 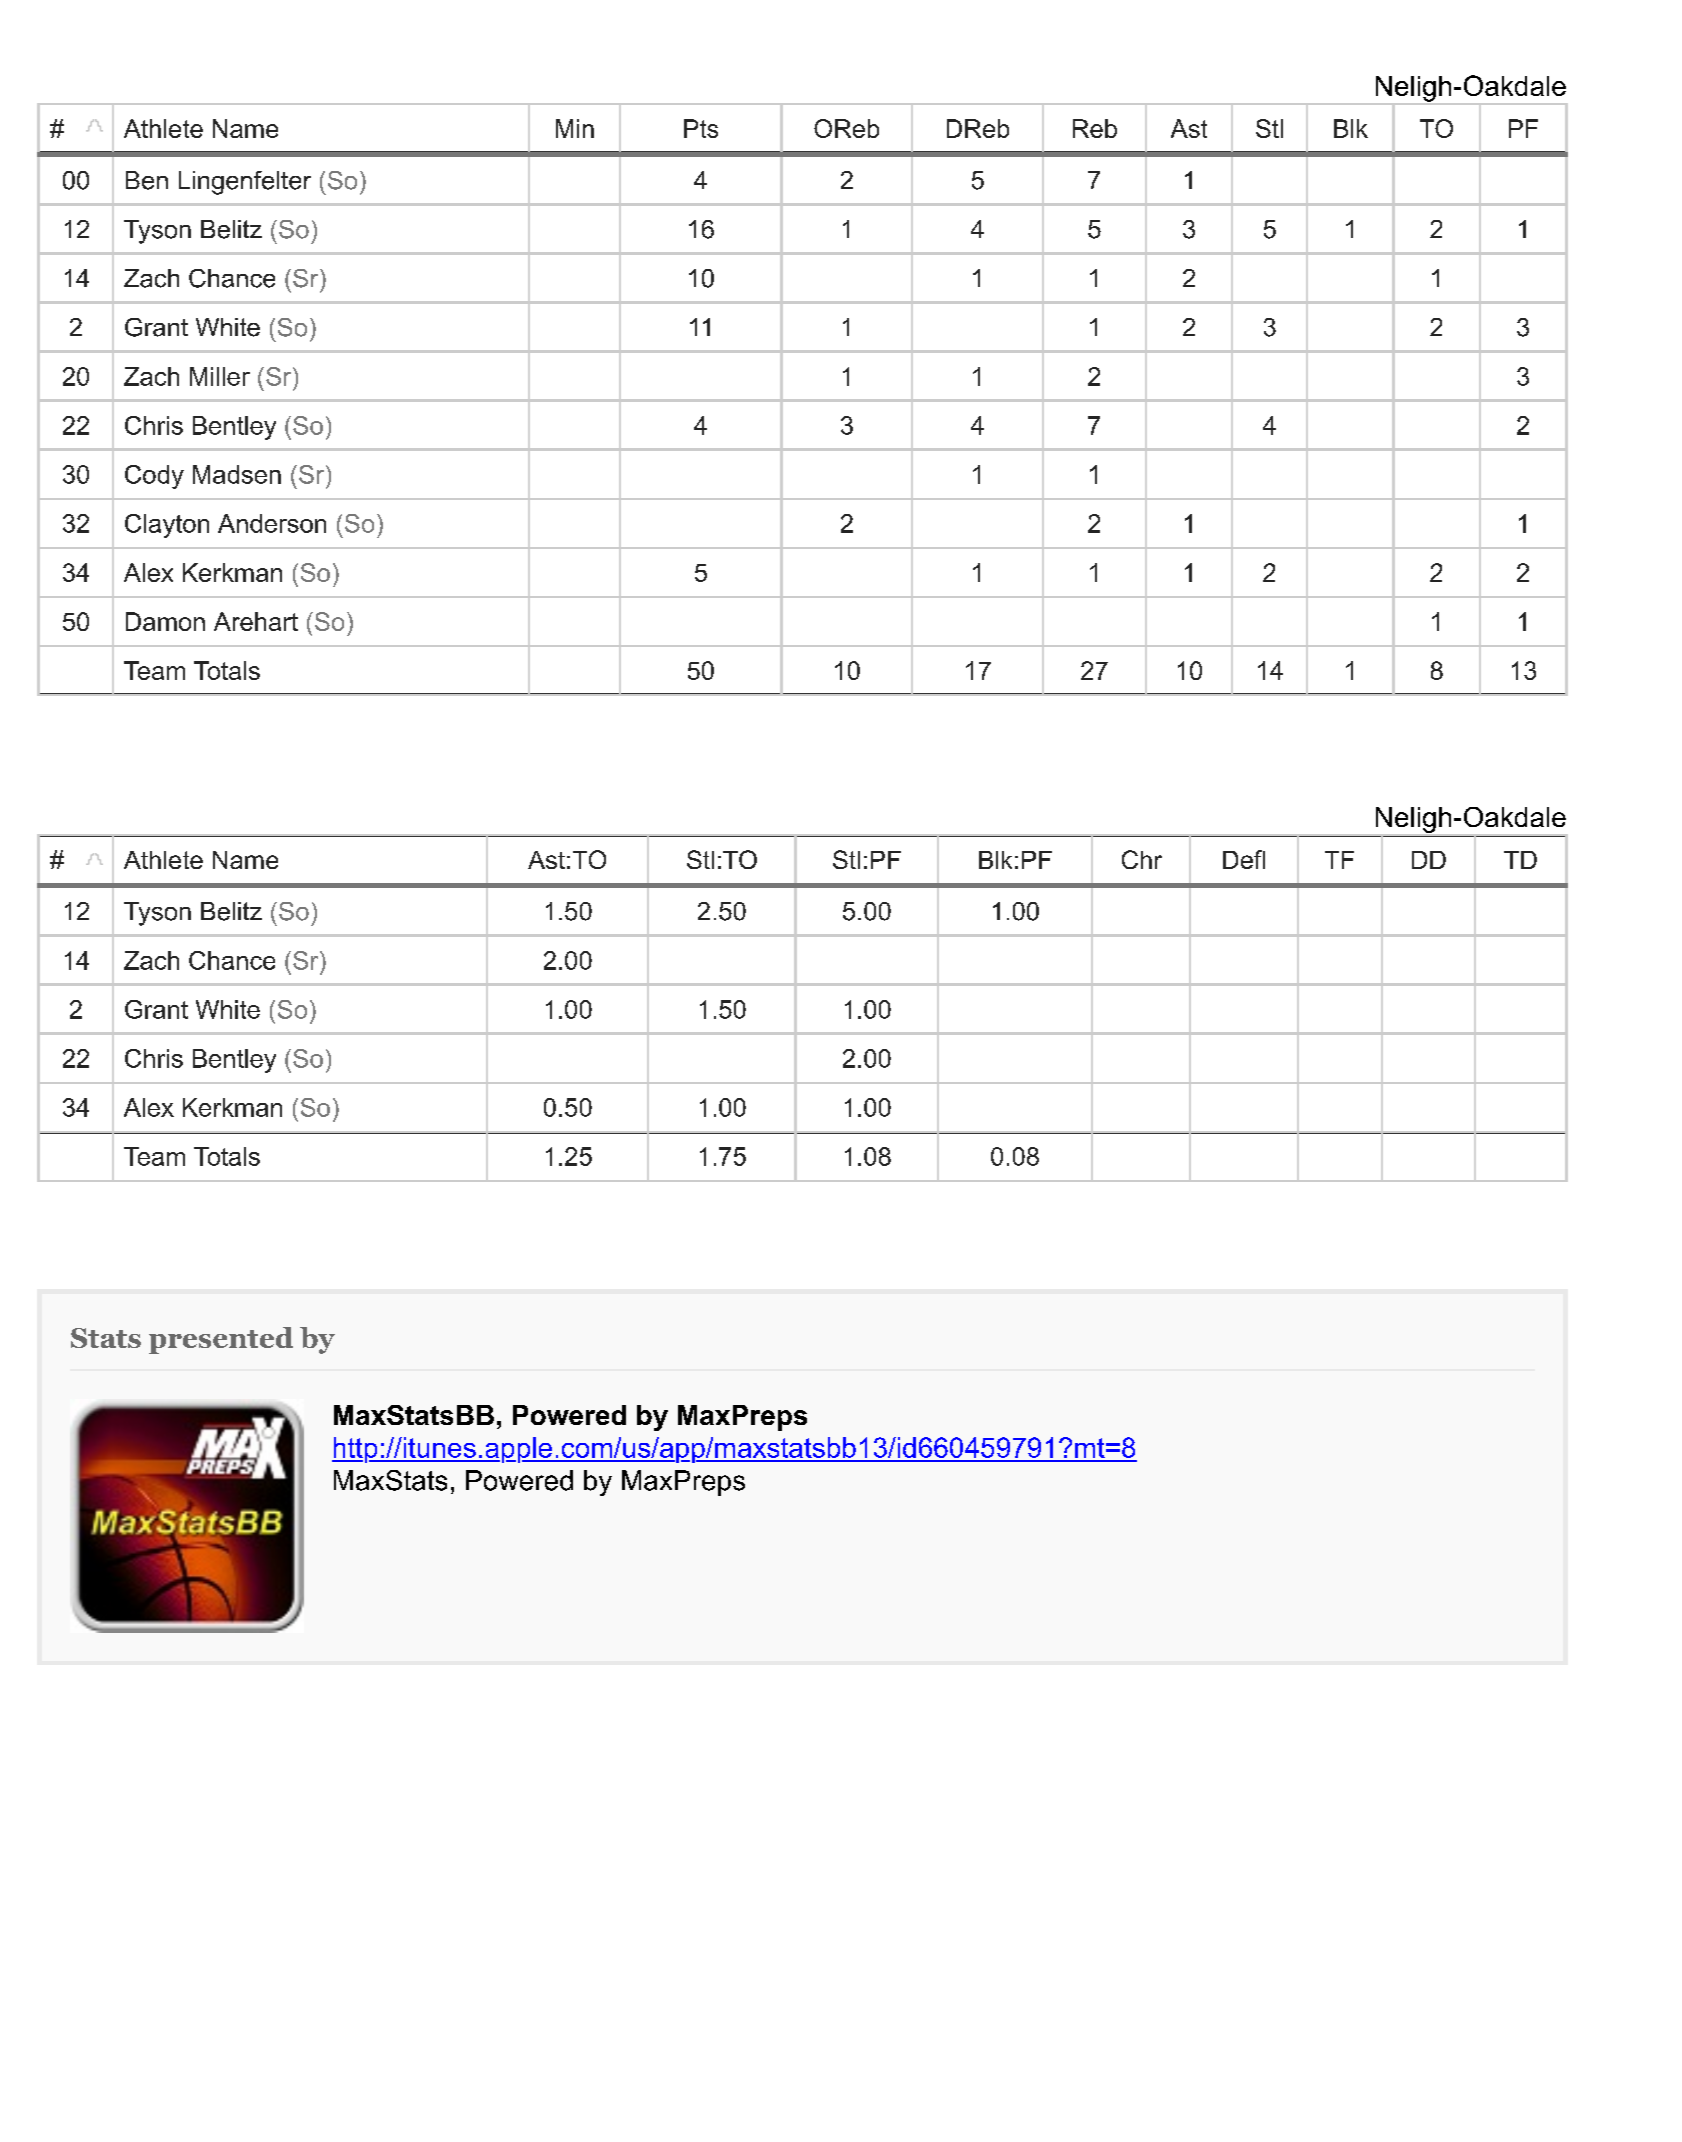 I want to click on Madsen, so click(x=237, y=474).
